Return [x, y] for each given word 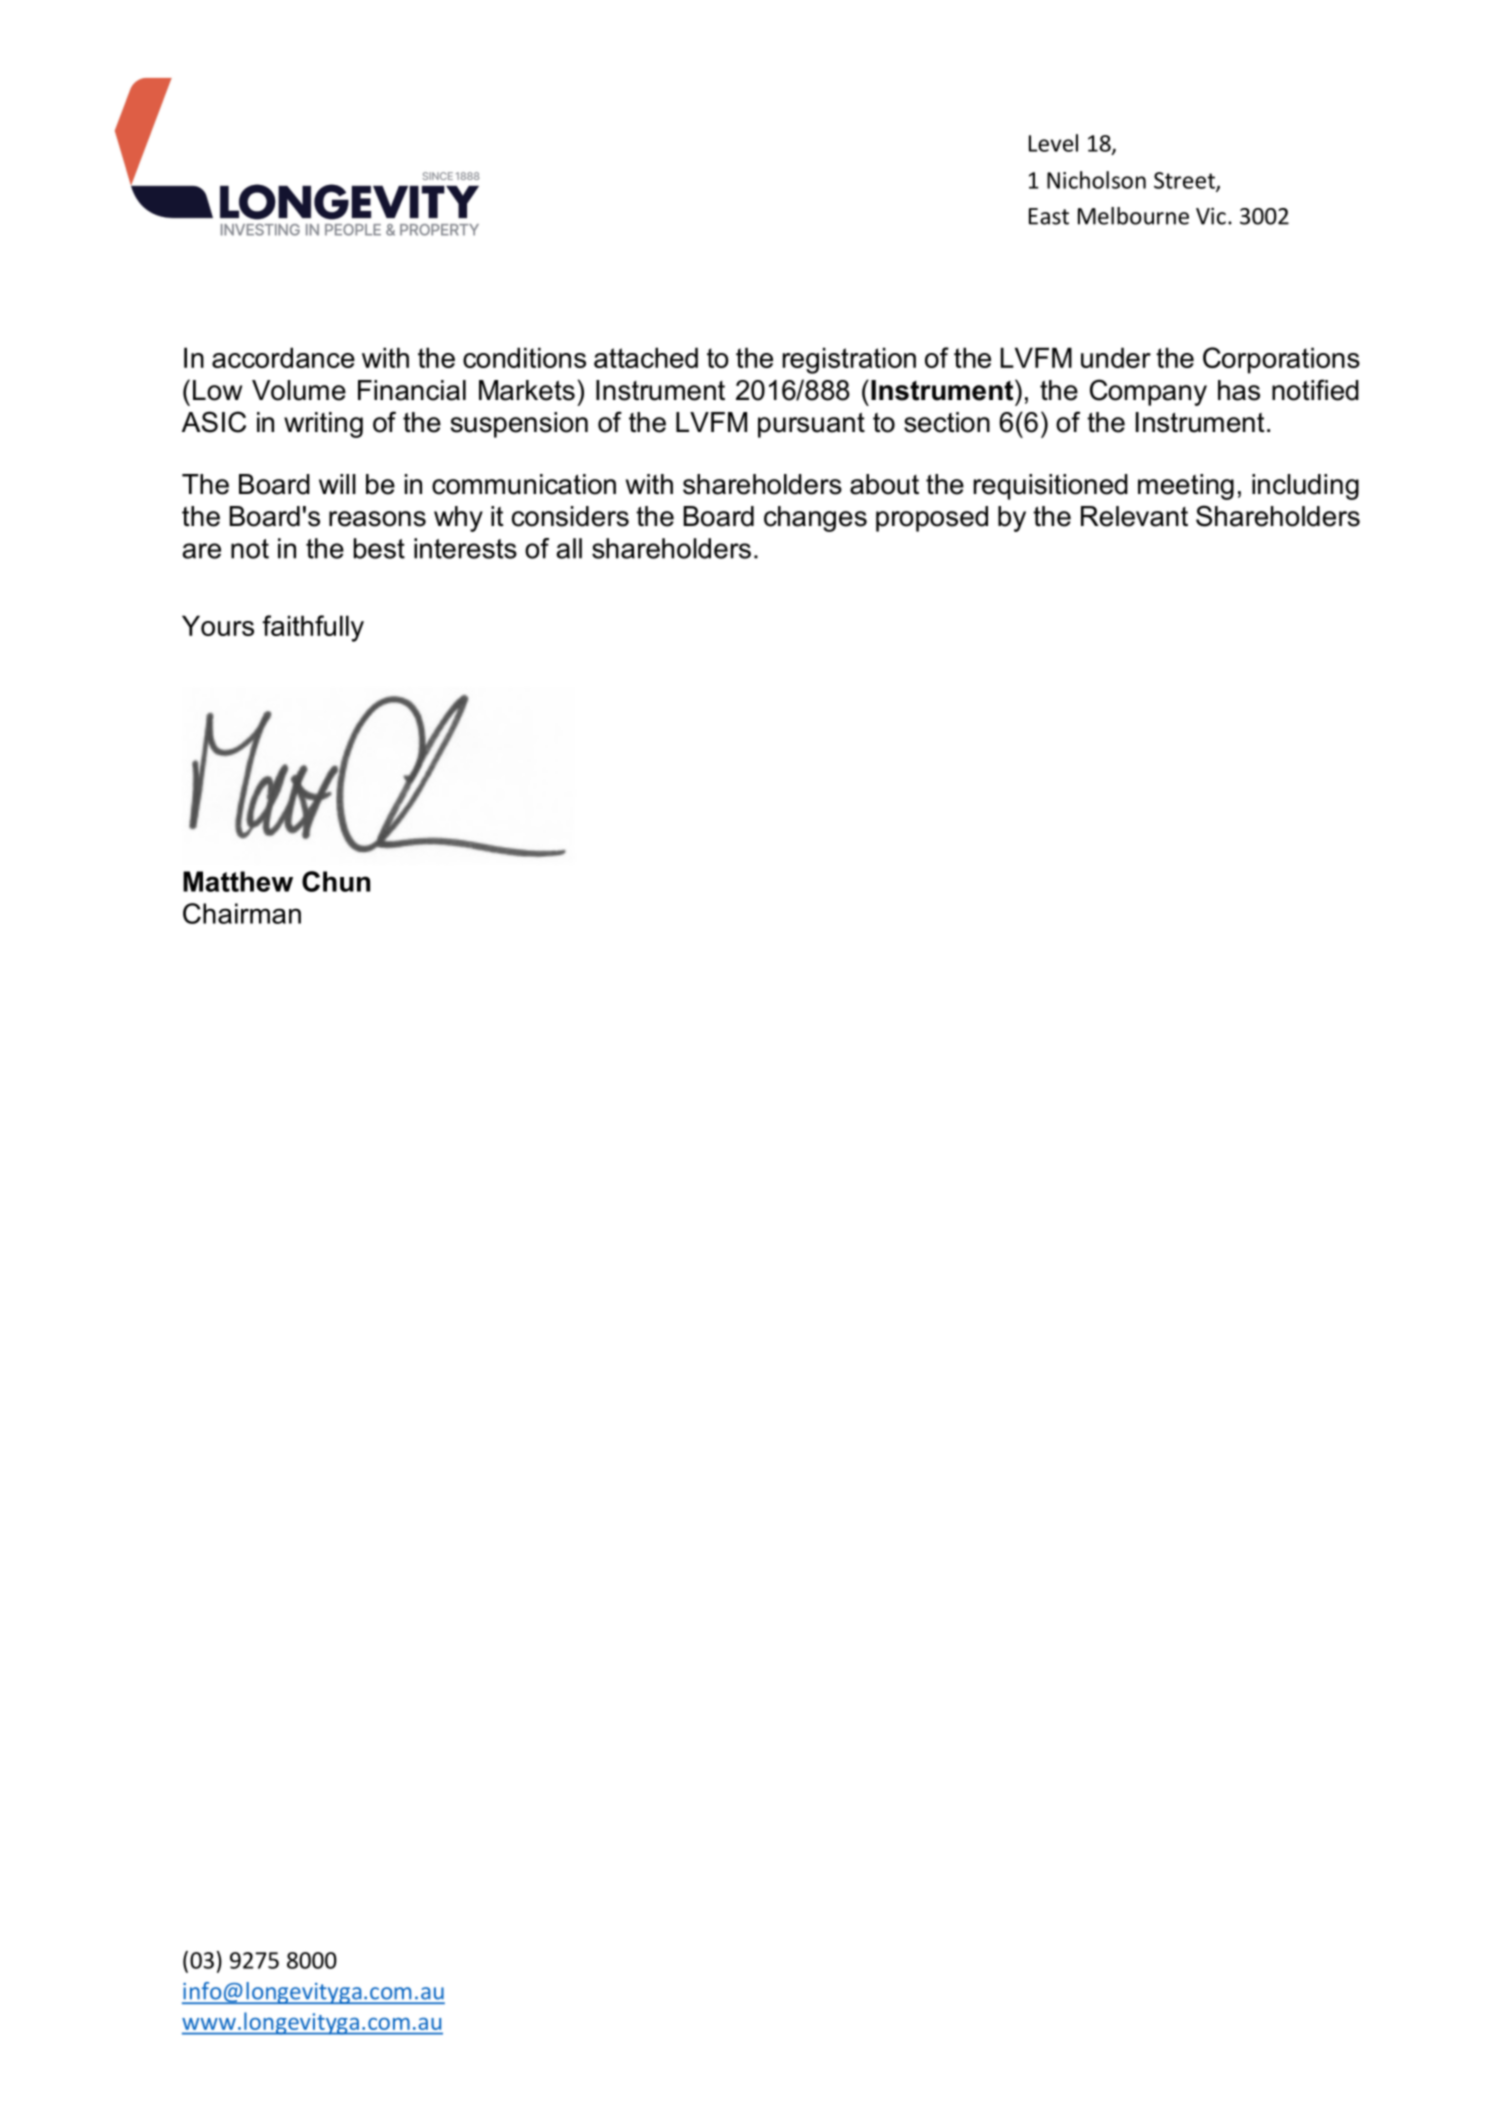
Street [1185, 181]
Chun [336, 881]
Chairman [242, 913]
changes [815, 519]
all [569, 548]
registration [849, 360]
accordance [283, 357]
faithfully [313, 628]
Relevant [1134, 516]
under [1116, 357]
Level [1053, 143]
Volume [299, 390]
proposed [932, 519]
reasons [377, 519]
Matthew [238, 881]
